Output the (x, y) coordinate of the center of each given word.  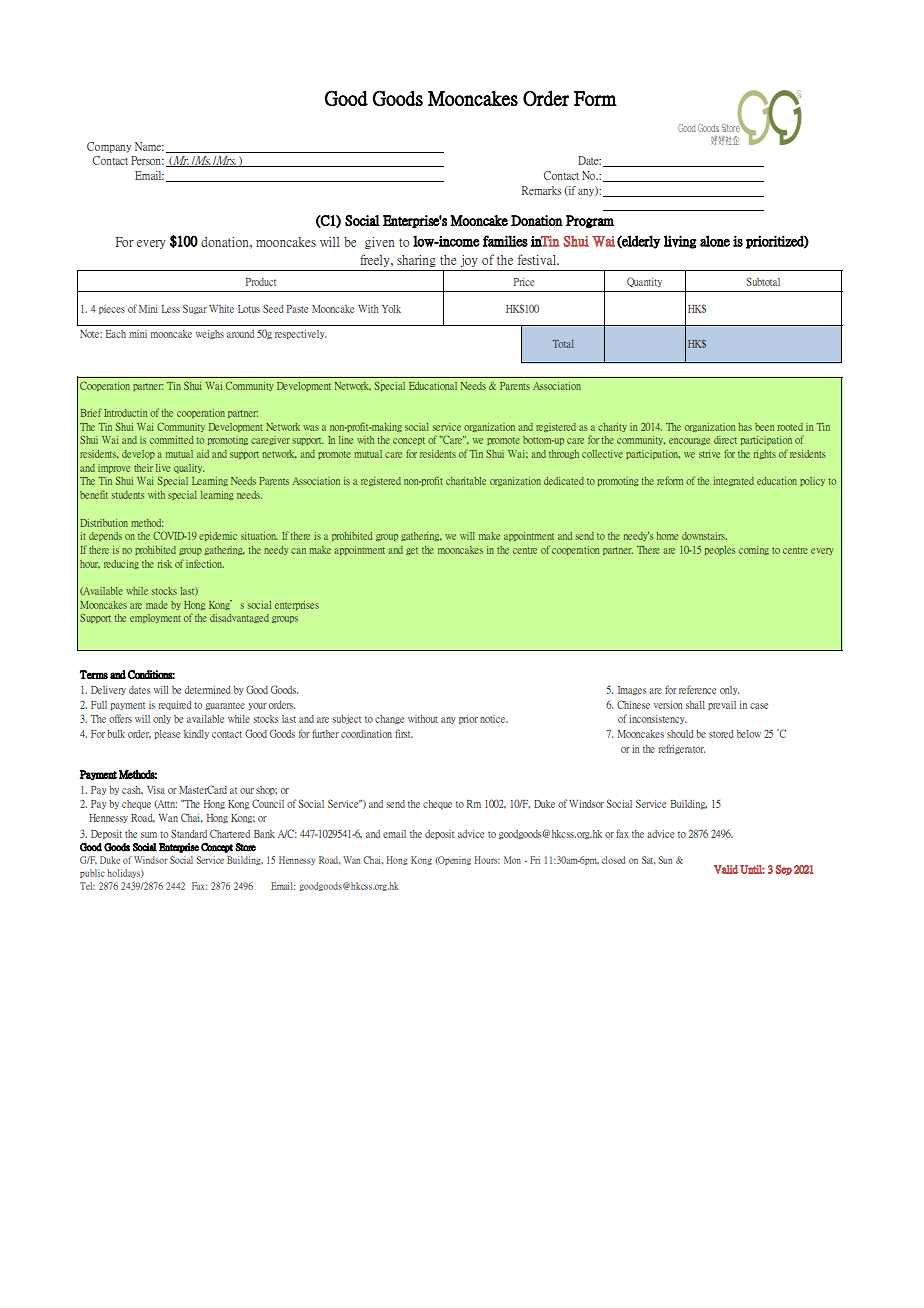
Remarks (542, 190)
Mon (512, 860)
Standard (189, 833)
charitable (466, 481)
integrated (733, 481)
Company (109, 147)
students (128, 495)
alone (715, 241)
